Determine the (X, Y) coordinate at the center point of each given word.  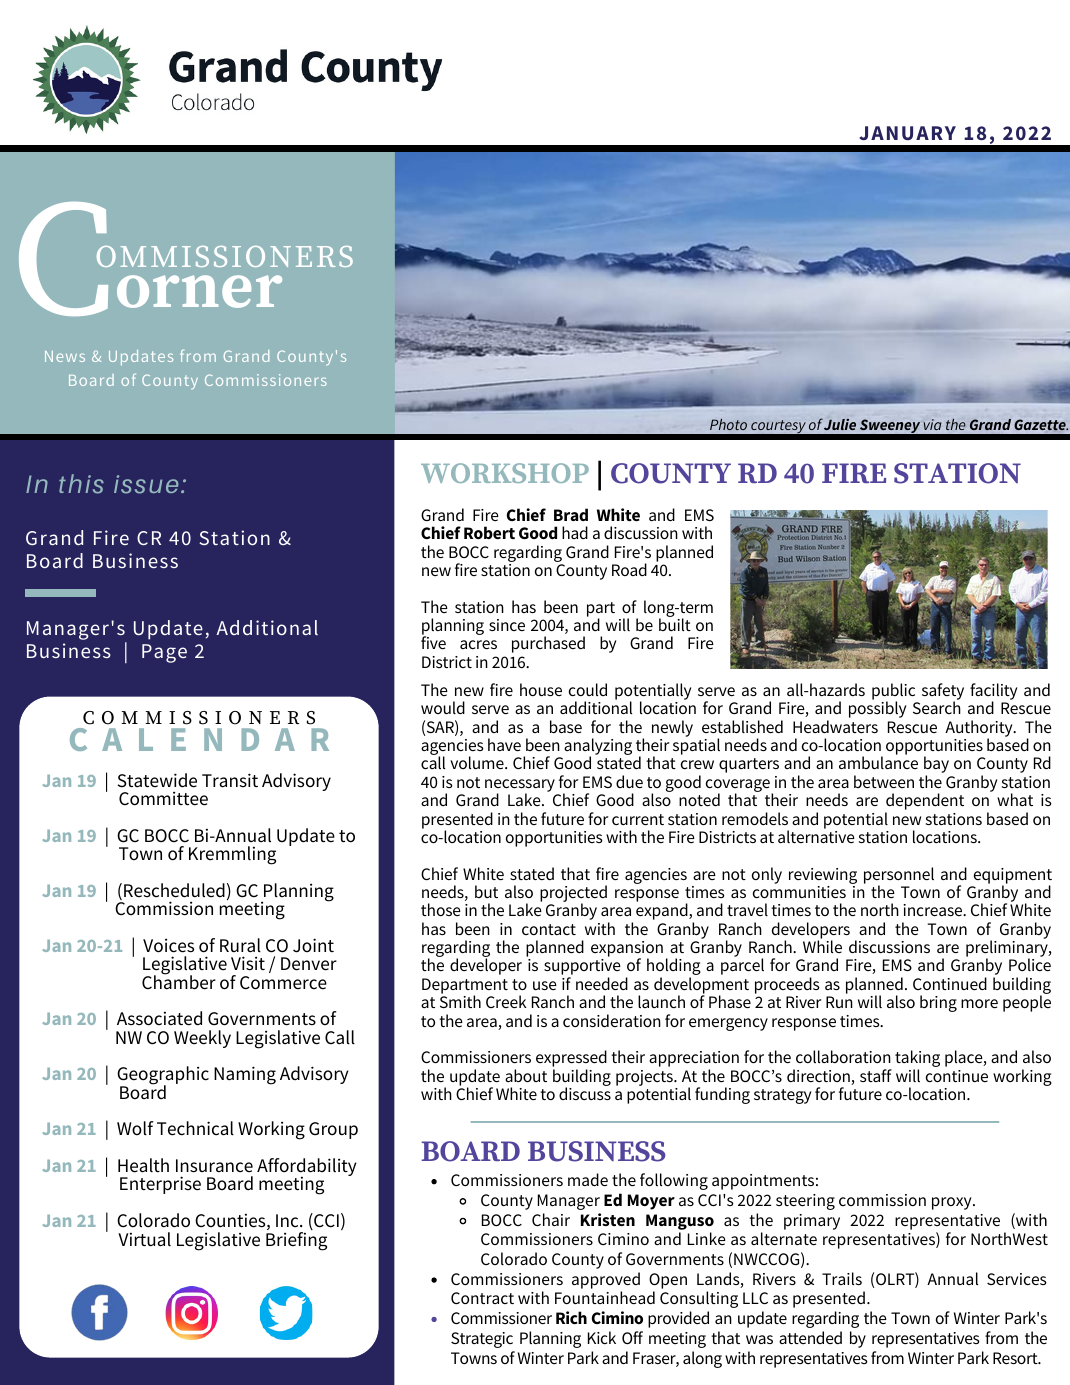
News (65, 356)
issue (146, 484)
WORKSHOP (505, 473)
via (932, 424)
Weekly (202, 1039)
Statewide (157, 780)
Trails (842, 1278)
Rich (571, 1317)
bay (936, 766)
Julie (840, 424)
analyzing (598, 748)
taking (917, 1060)
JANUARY (907, 133)
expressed (571, 1060)
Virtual (144, 1239)
